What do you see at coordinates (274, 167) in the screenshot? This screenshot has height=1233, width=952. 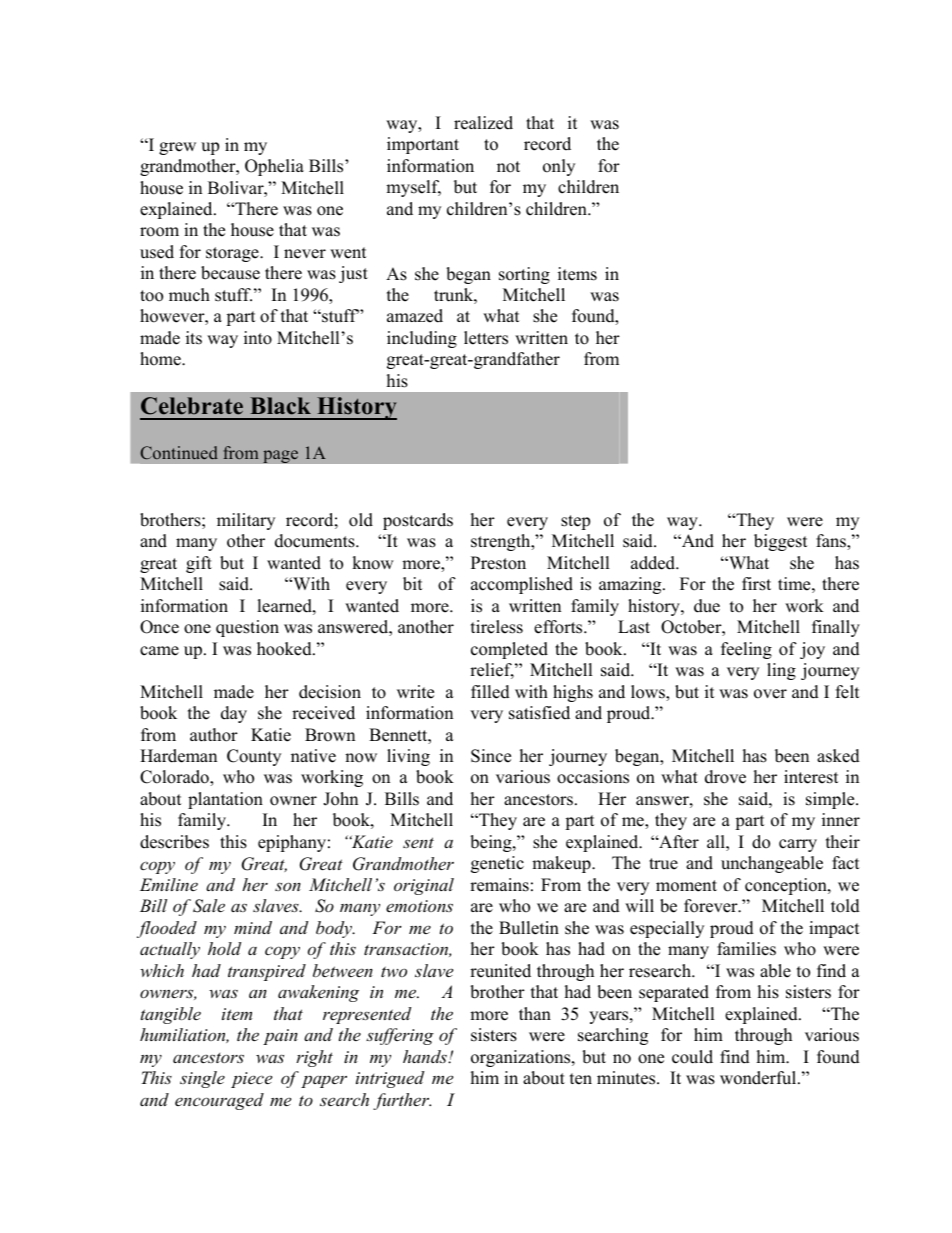 I see `Ophelia` at bounding box center [274, 167].
